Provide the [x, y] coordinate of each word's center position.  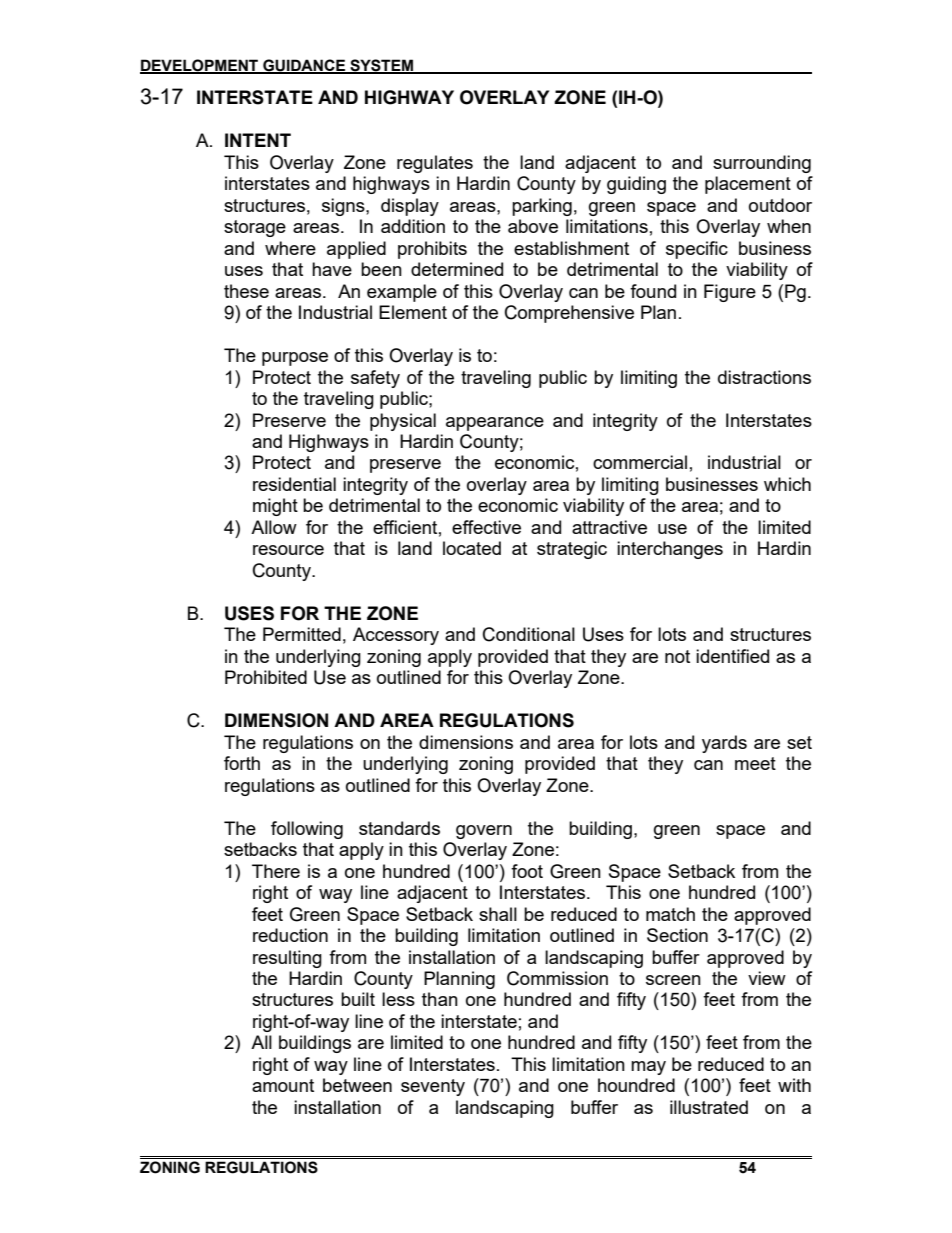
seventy [433, 1087]
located [472, 548]
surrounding [762, 164]
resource [288, 550]
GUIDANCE [304, 66]
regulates [435, 164]
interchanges [670, 550]
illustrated [709, 1107]
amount [283, 1085]
